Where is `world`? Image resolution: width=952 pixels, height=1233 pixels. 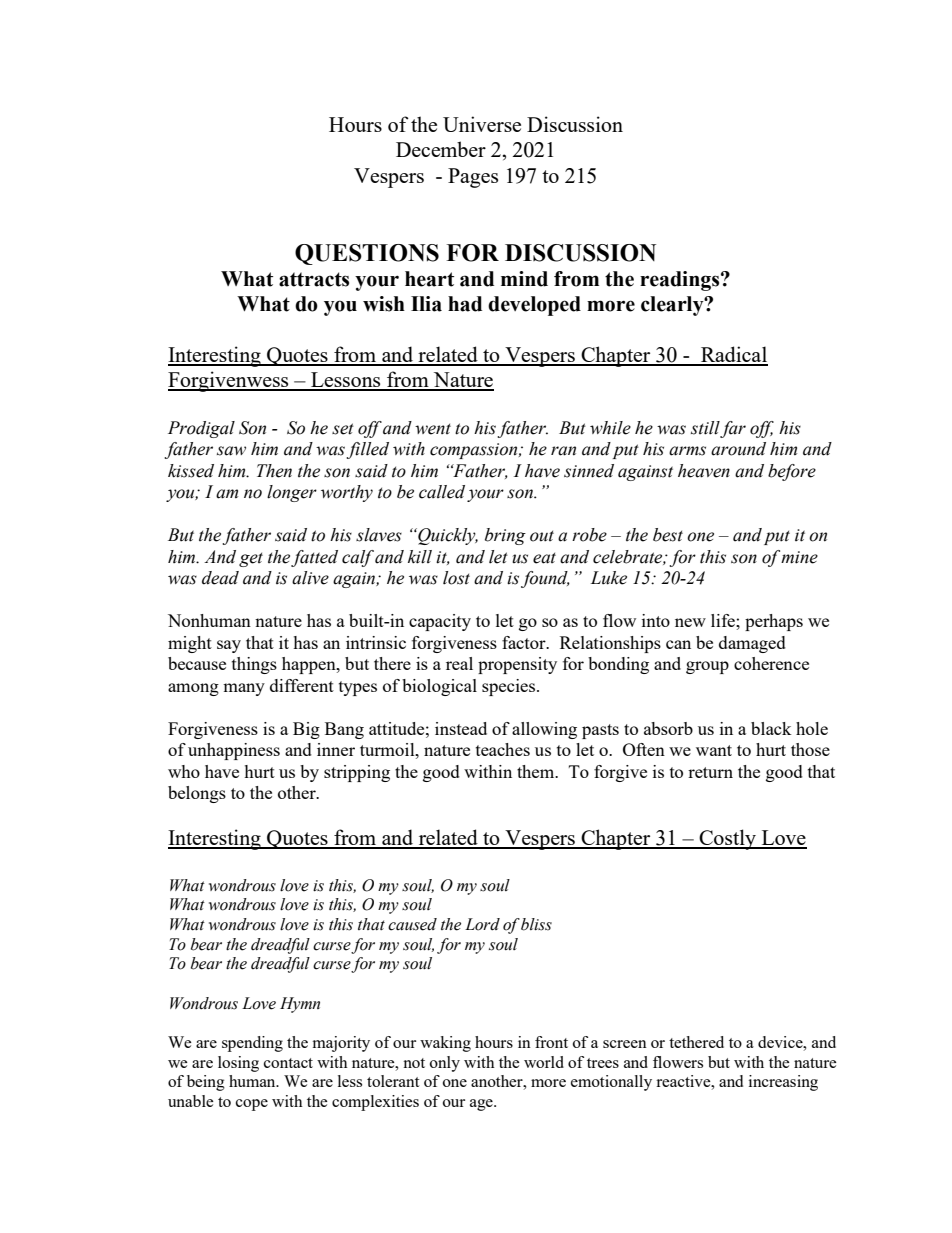
world is located at coordinates (544, 1062).
